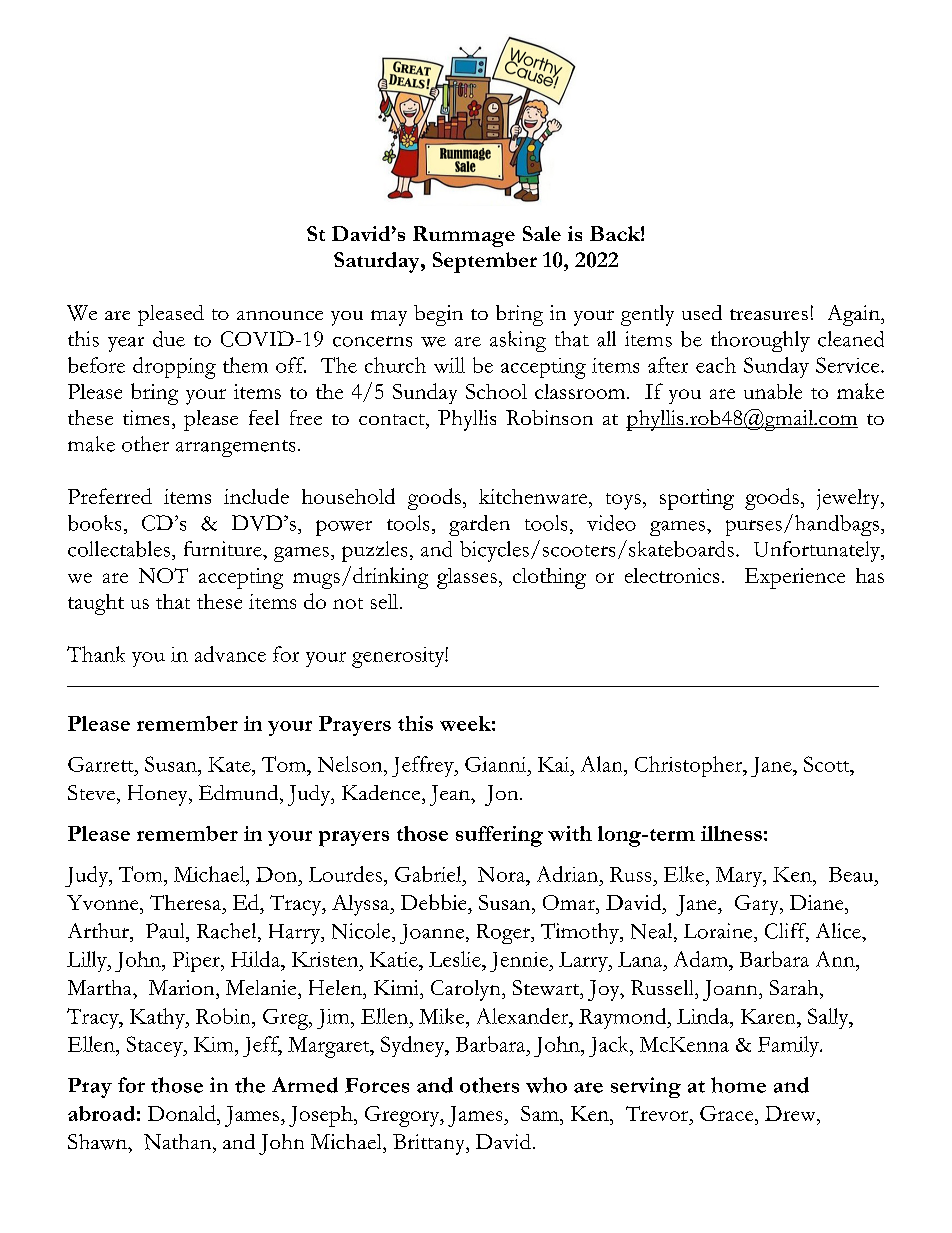  I want to click on garden, so click(479, 525).
